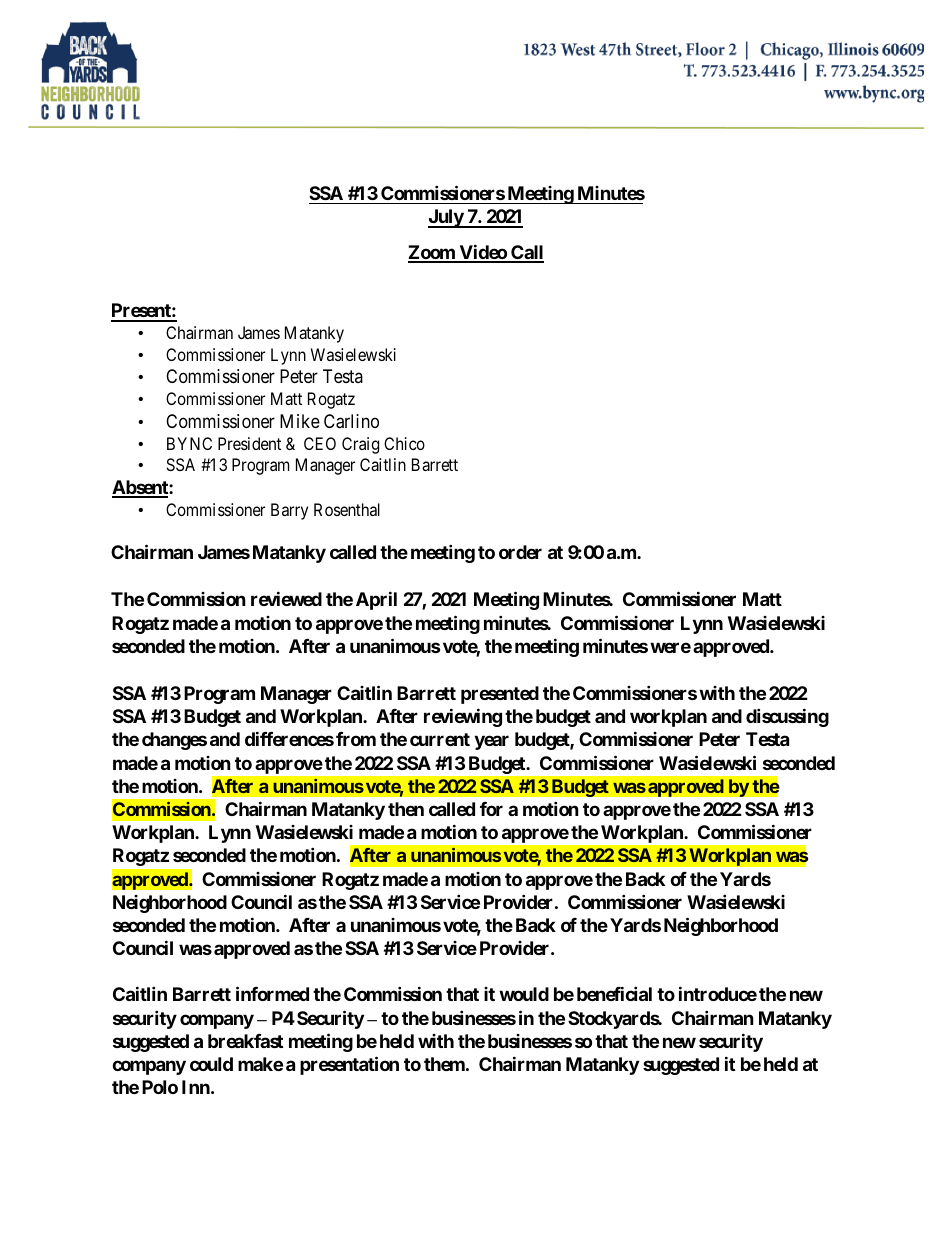 The height and width of the screenshot is (1233, 952). Describe the element at coordinates (432, 253) in the screenshot. I see `Zoom` at that location.
